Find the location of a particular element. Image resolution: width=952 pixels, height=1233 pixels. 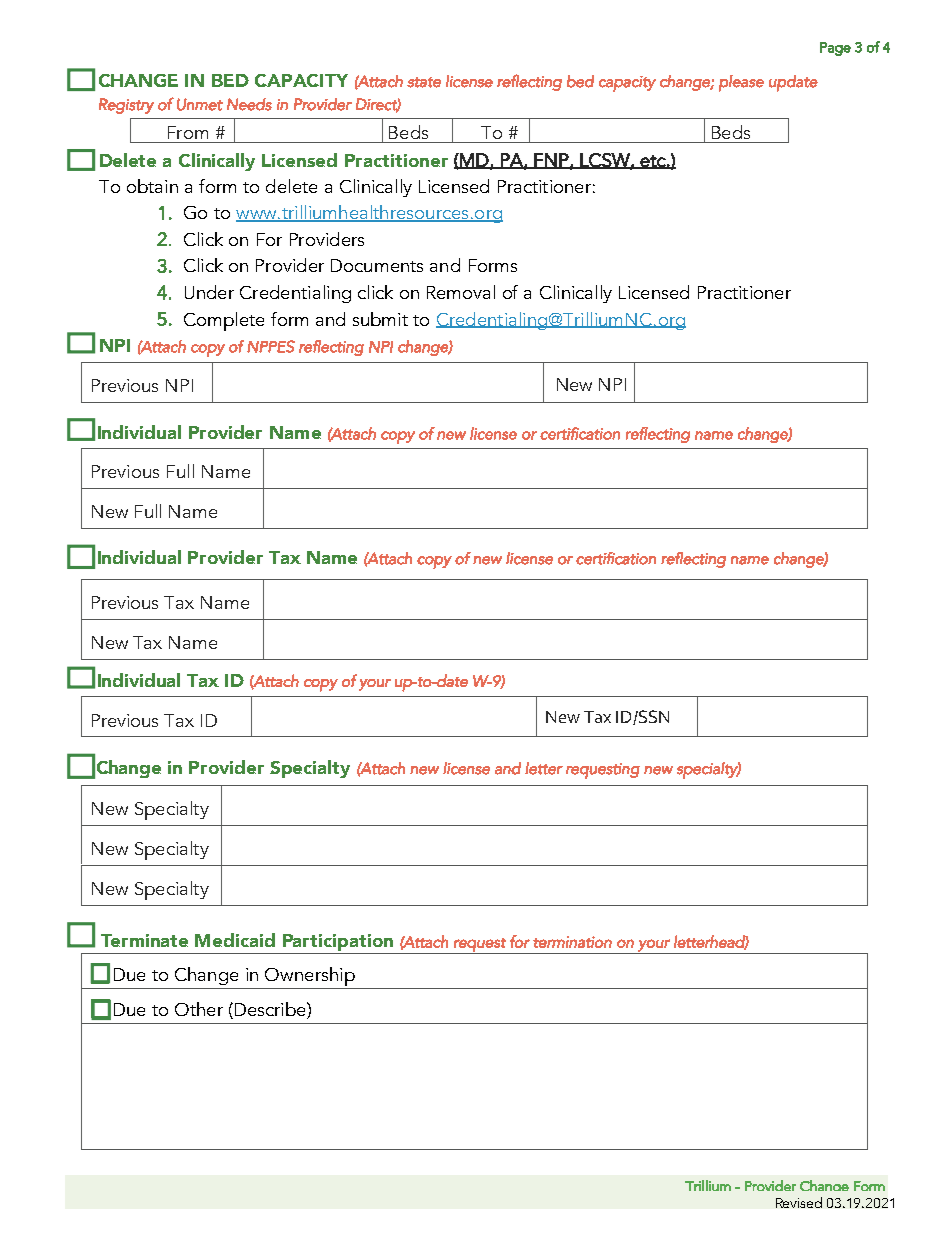

Unmet is located at coordinates (200, 104).
